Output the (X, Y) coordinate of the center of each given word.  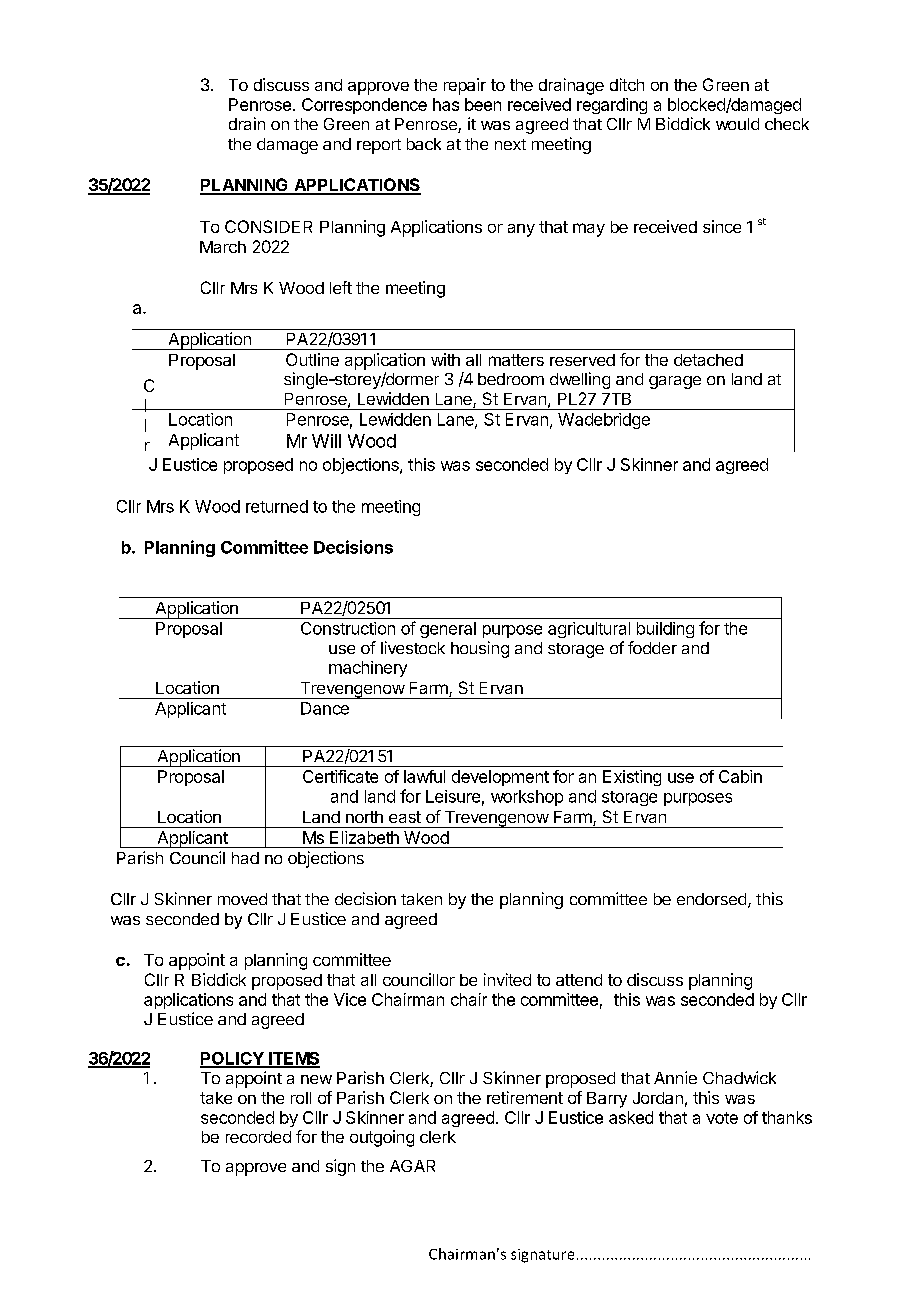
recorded (258, 1137)
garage (675, 382)
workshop (527, 798)
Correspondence (364, 106)
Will (326, 441)
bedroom (511, 379)
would (737, 124)
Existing (632, 778)
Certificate (340, 776)
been (483, 104)
